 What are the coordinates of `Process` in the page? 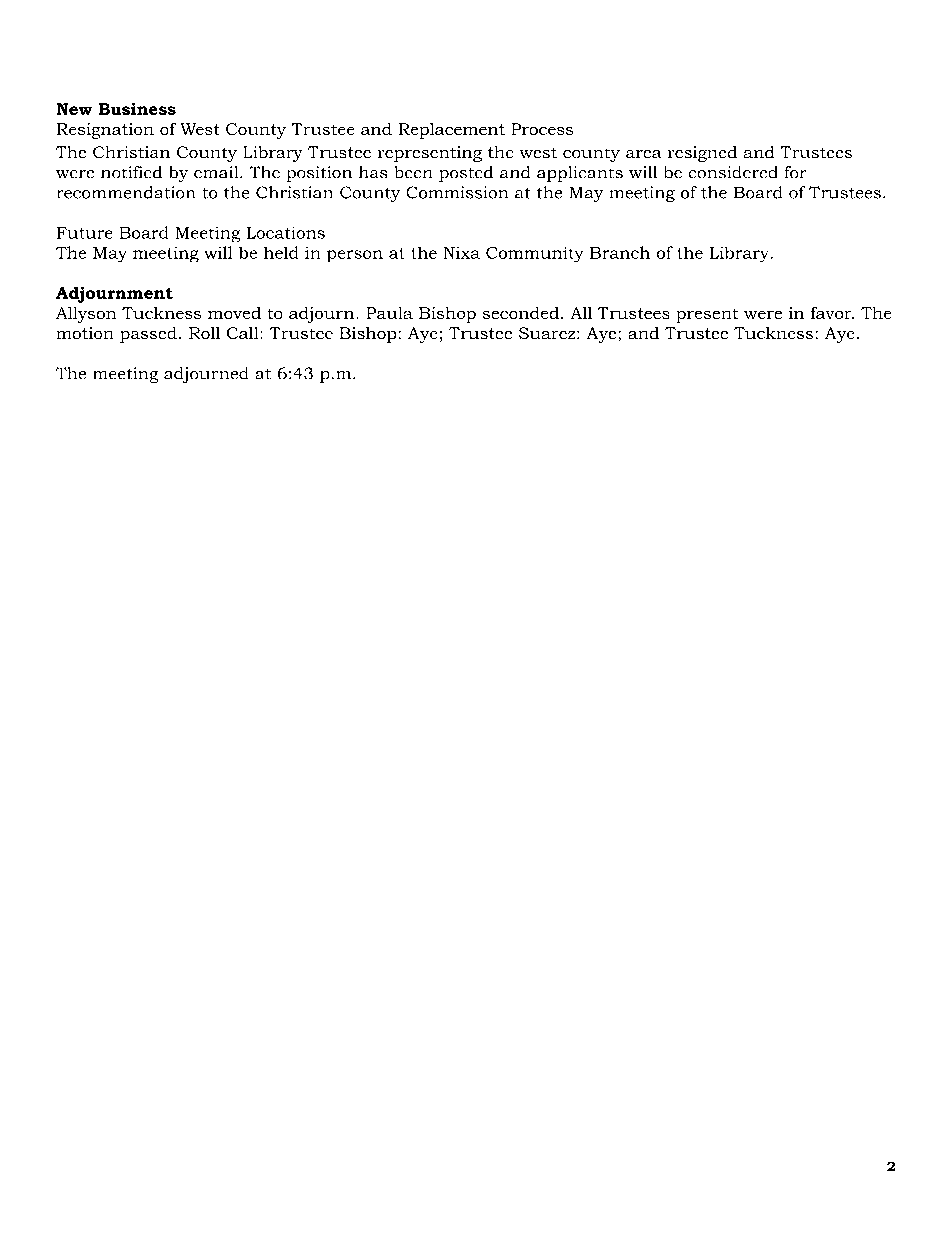 It's located at (542, 129).
